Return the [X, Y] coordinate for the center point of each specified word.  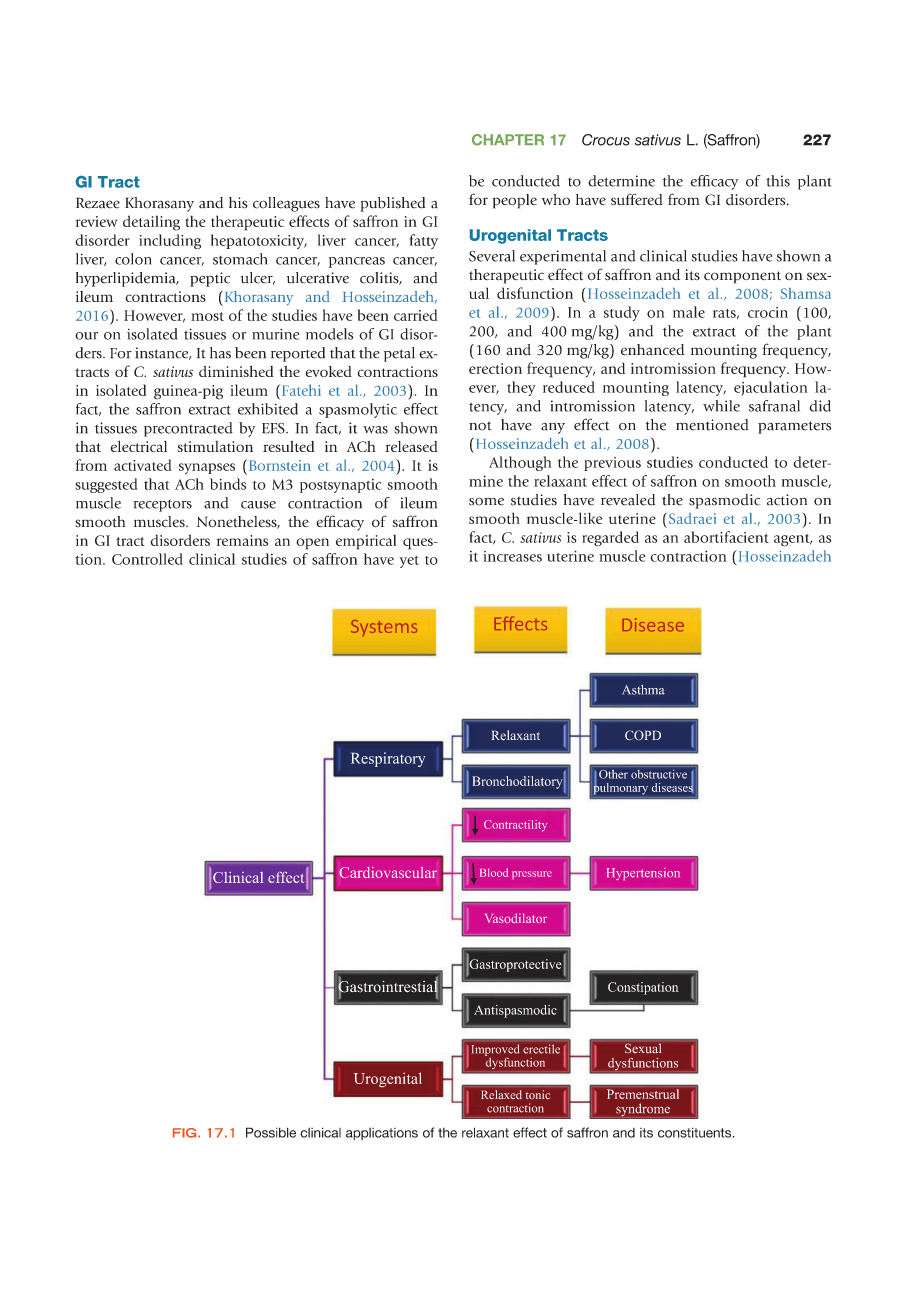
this [778, 181]
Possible [271, 1132]
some [486, 501]
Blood [494, 872]
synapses [207, 468]
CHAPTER [508, 140]
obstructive [659, 774]
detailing [151, 223]
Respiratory [388, 759]
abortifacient [726, 537]
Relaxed [501, 1094]
